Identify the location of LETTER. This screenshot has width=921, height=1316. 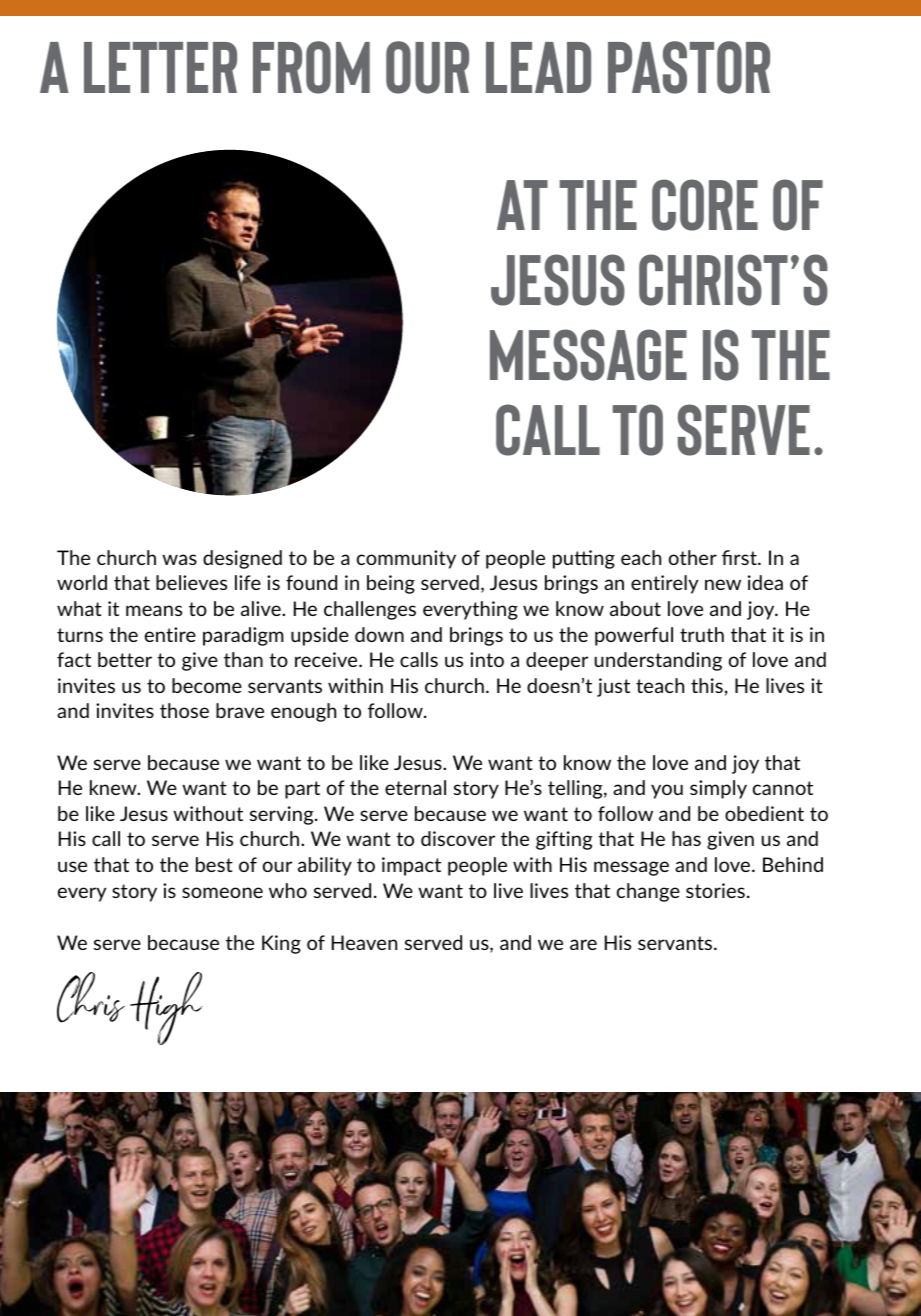
(160, 67).
